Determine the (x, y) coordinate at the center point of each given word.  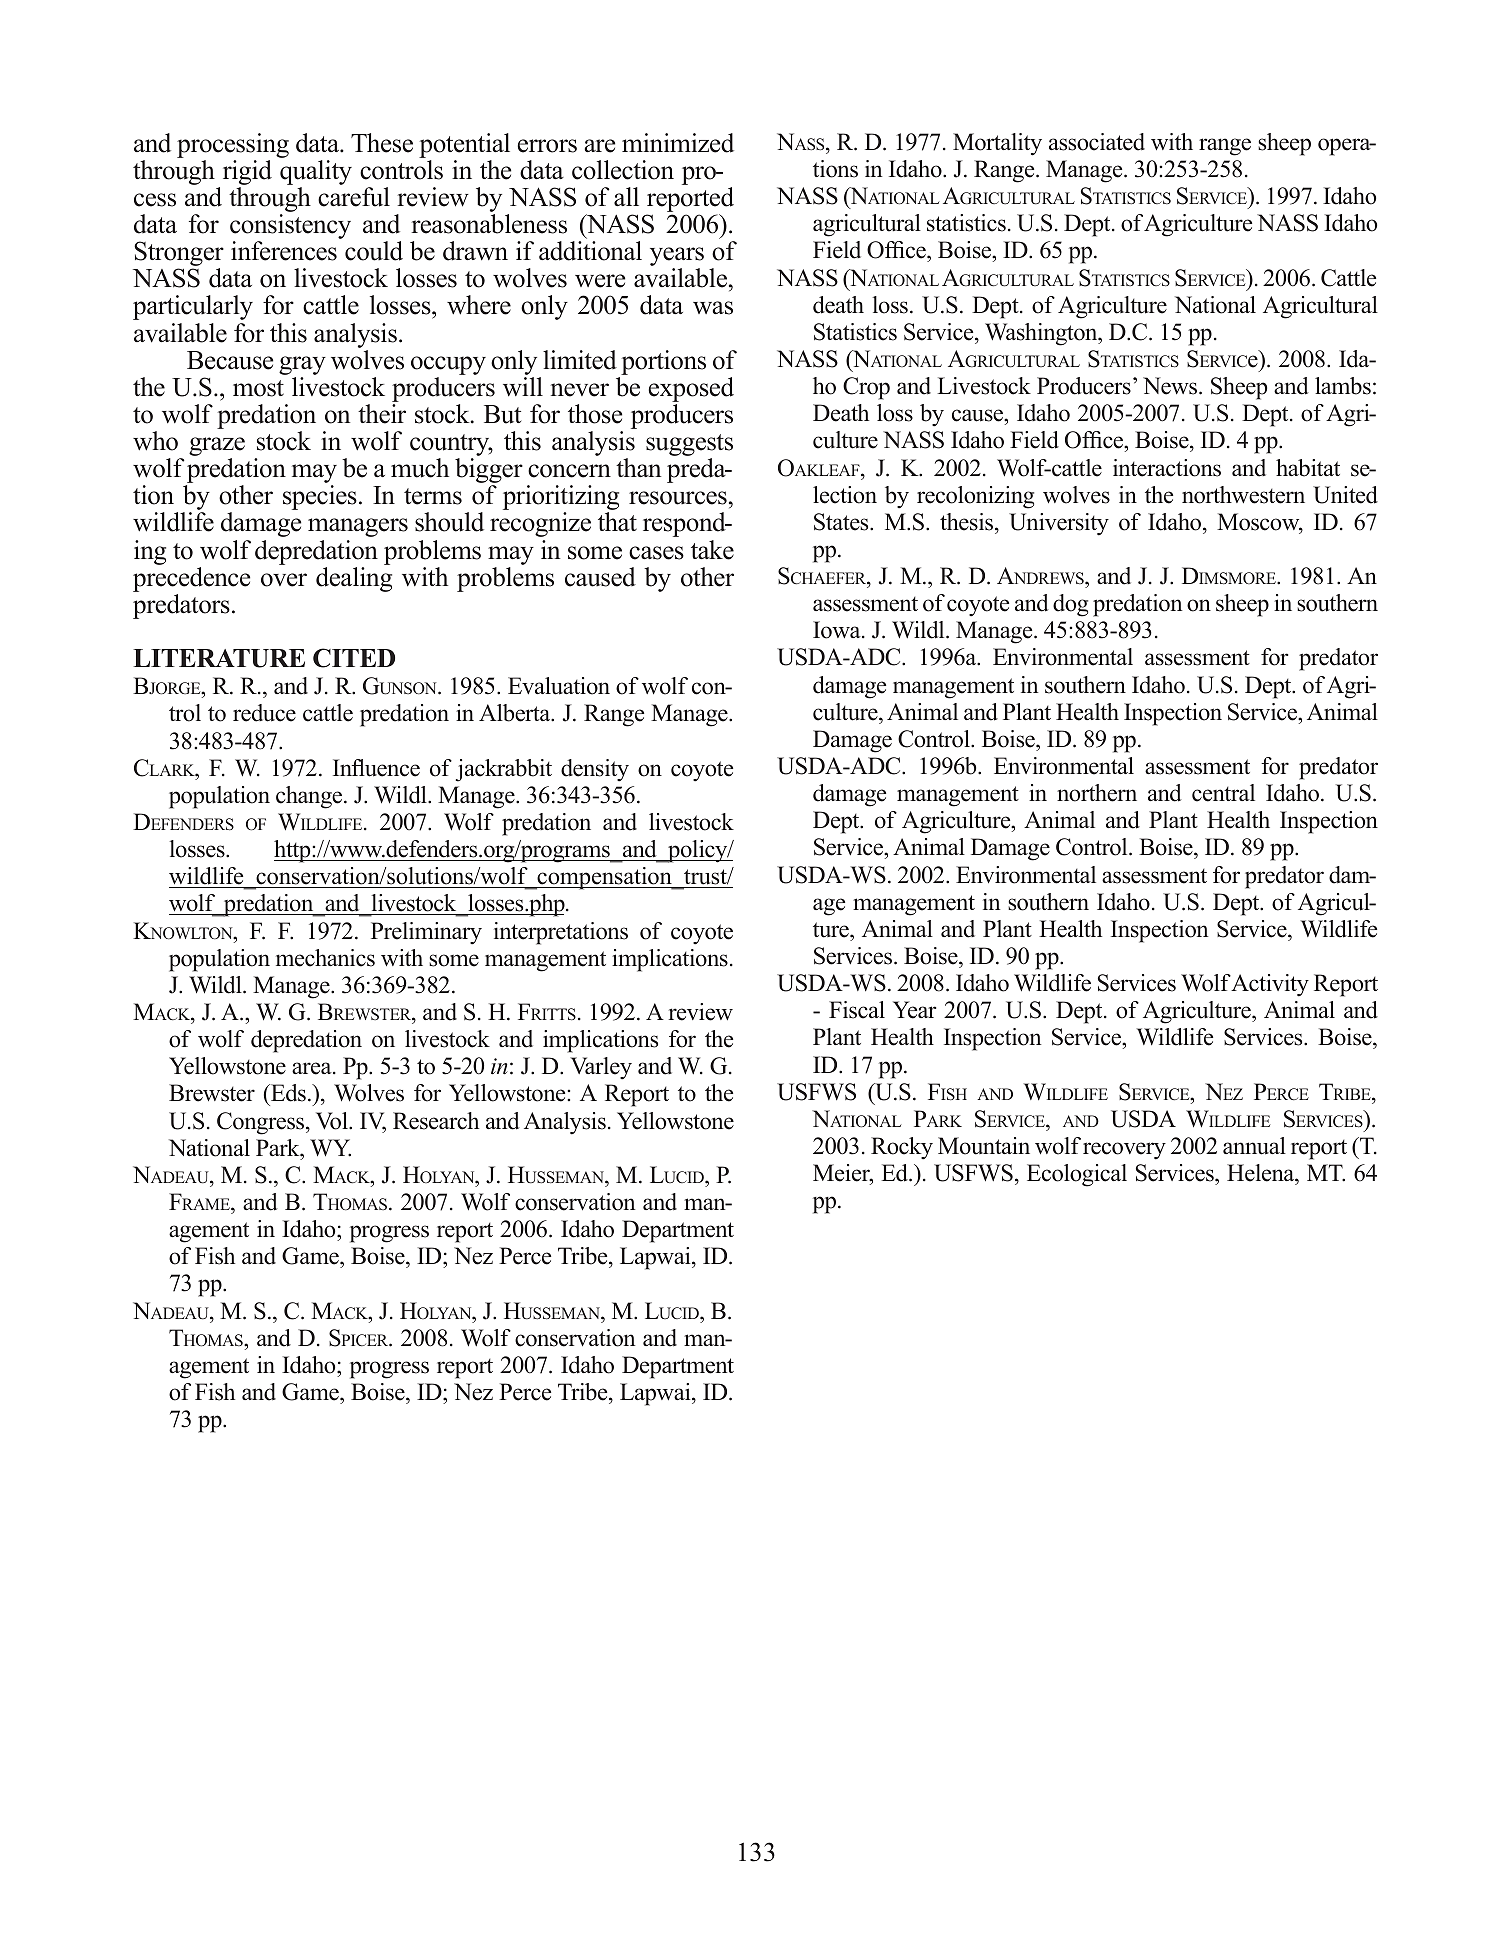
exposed (691, 391)
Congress (262, 1123)
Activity (1270, 985)
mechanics (325, 958)
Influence (376, 768)
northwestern (1243, 495)
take (712, 550)
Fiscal (857, 1010)
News (1171, 386)
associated (1097, 142)
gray (302, 365)
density (595, 770)
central (1223, 793)
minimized (678, 143)
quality (316, 172)
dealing (354, 579)
